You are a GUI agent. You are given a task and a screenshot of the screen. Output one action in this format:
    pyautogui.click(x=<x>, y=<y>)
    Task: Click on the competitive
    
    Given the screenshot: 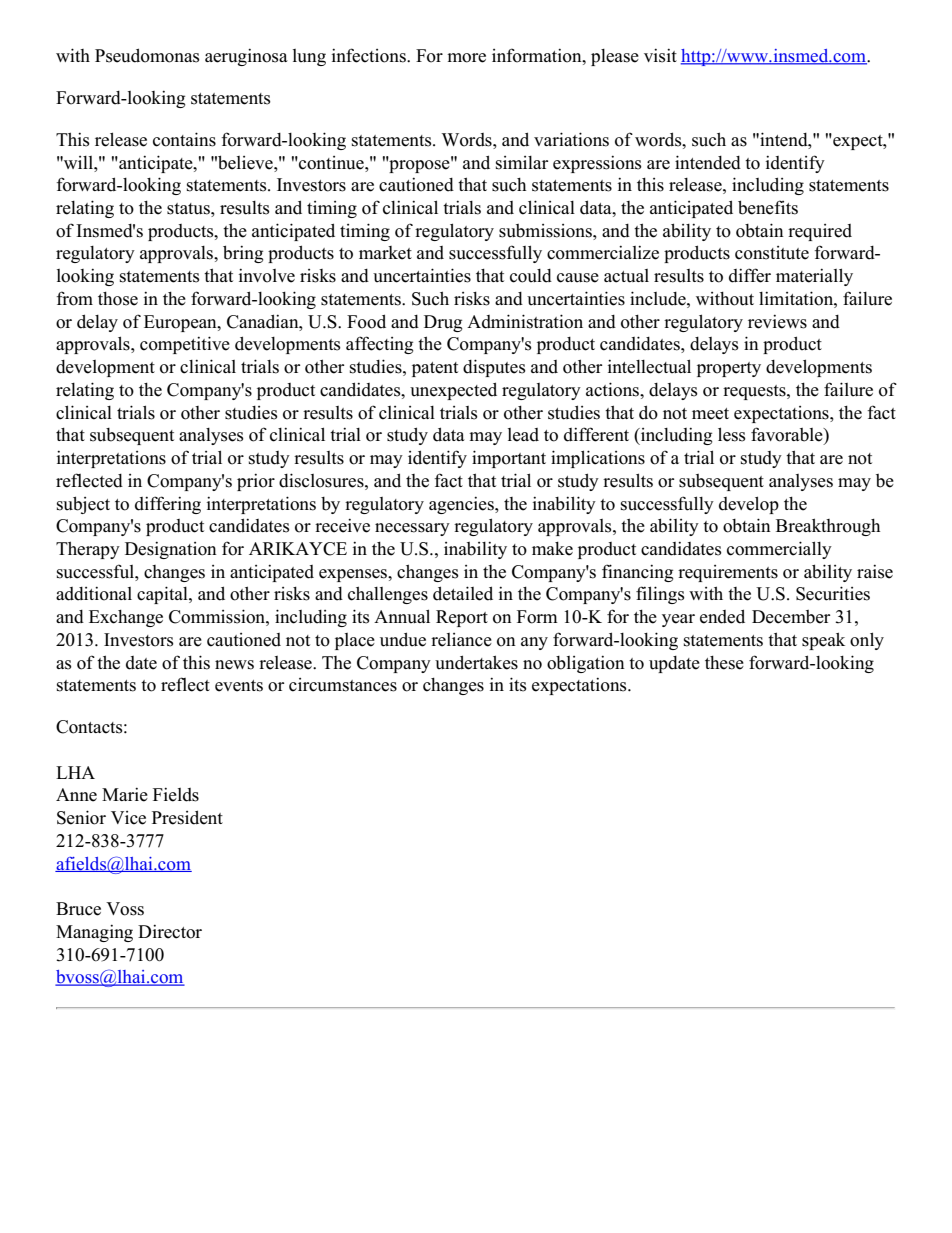 What is the action you would take?
    pyautogui.click(x=185, y=345)
